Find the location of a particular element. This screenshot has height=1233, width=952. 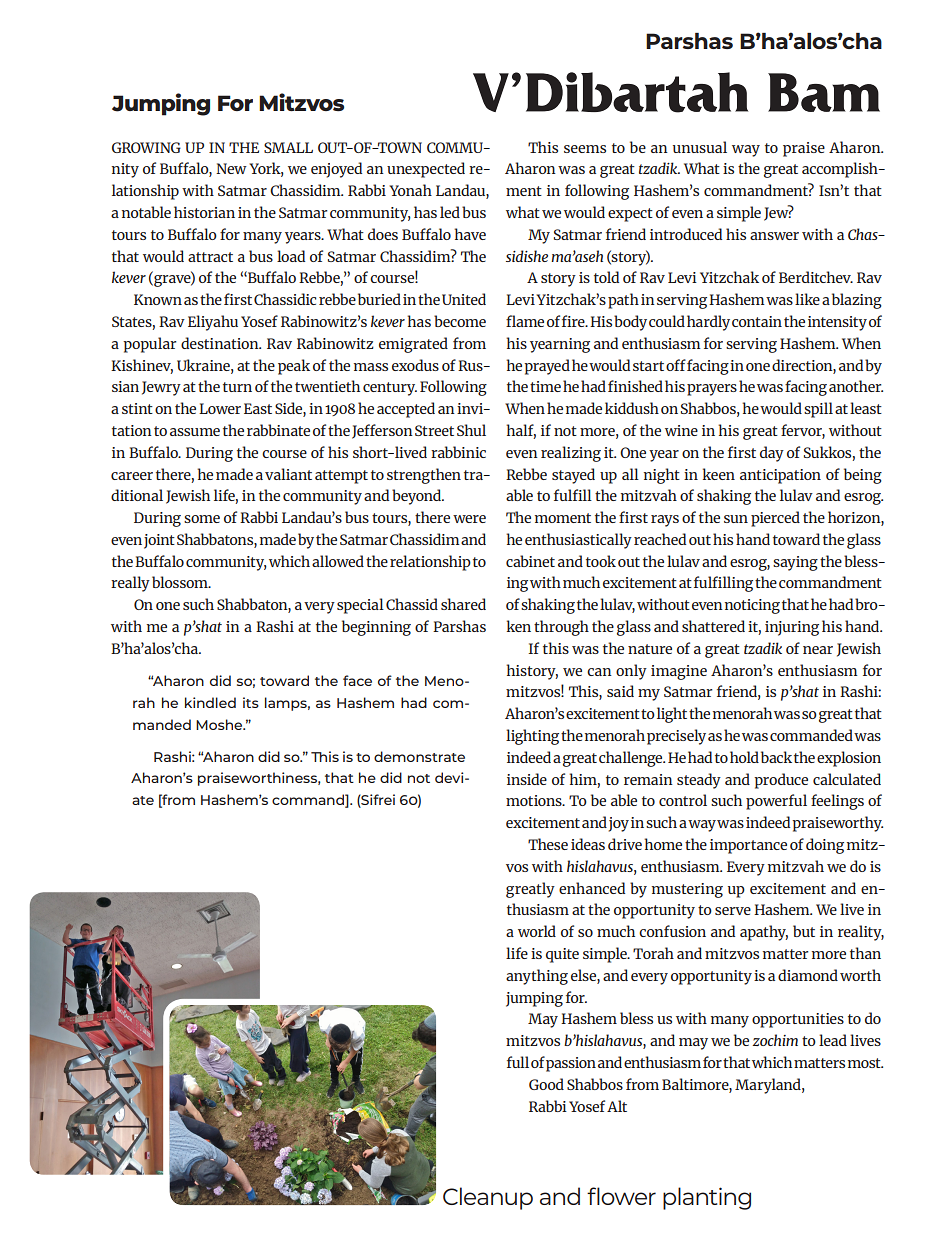

Cleanup is located at coordinates (488, 1198).
